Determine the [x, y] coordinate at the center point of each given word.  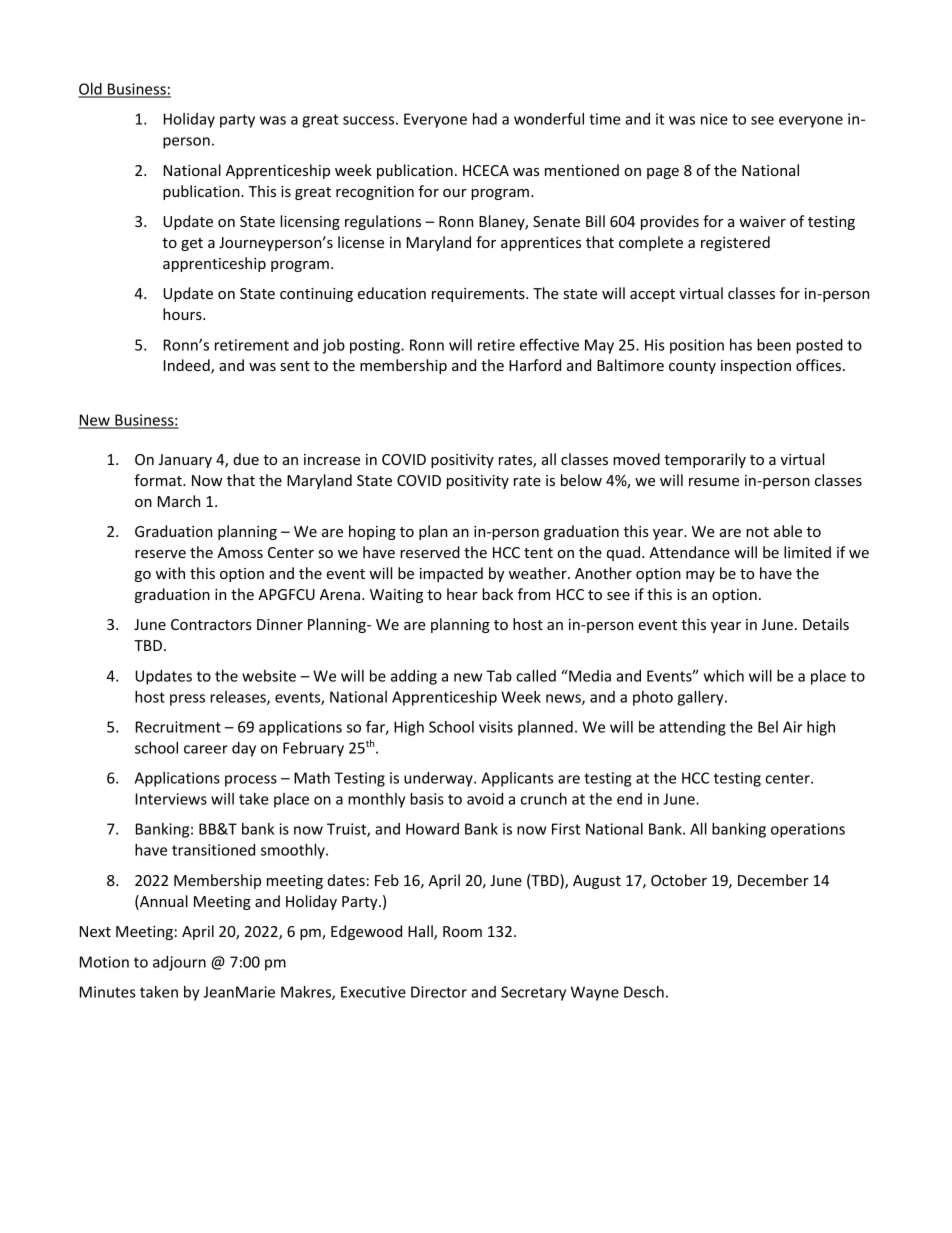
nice [714, 119]
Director [439, 992]
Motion [104, 962]
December [773, 880]
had [485, 119]
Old [91, 90]
